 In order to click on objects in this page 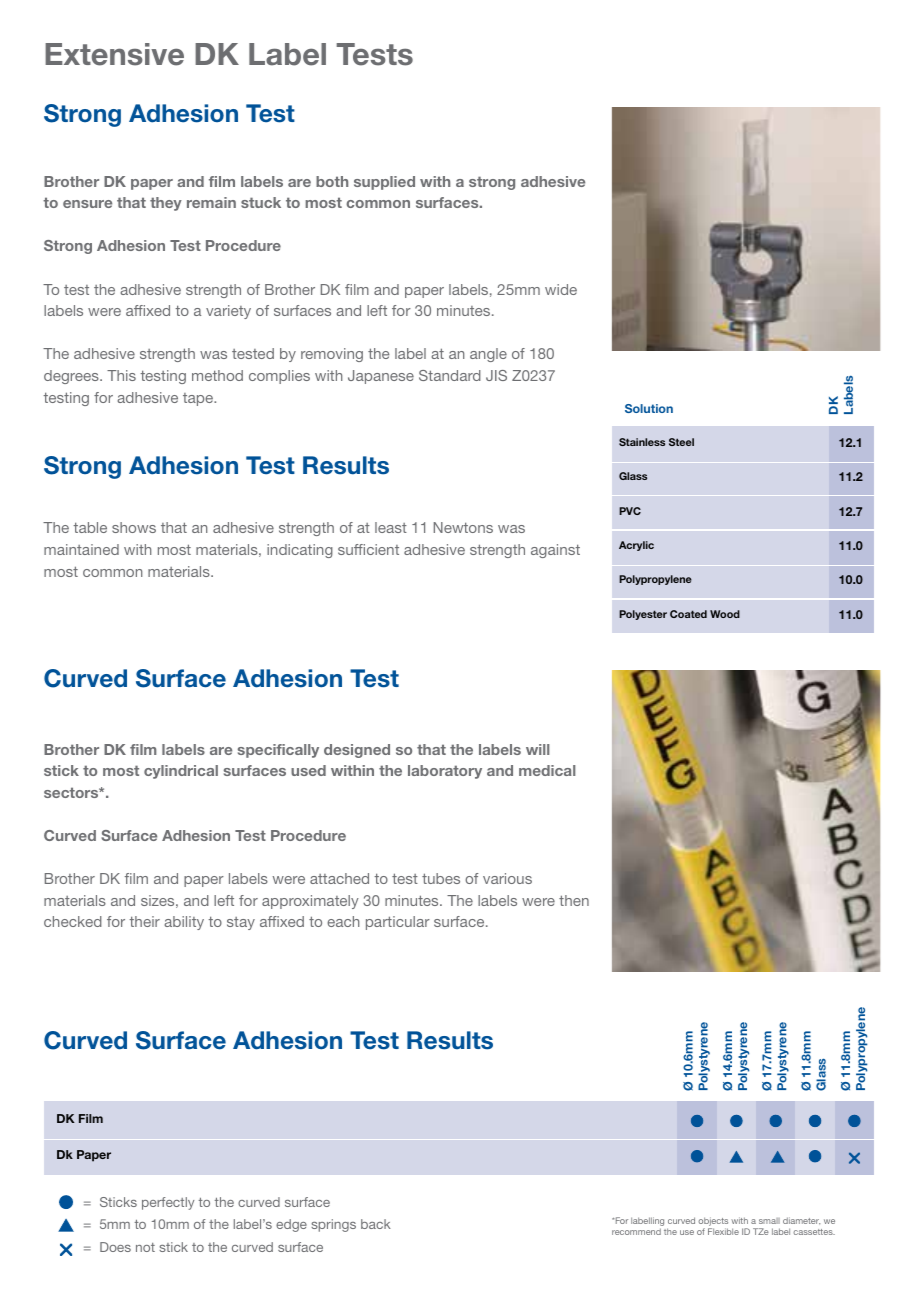, I will do `click(713, 1221)`.
